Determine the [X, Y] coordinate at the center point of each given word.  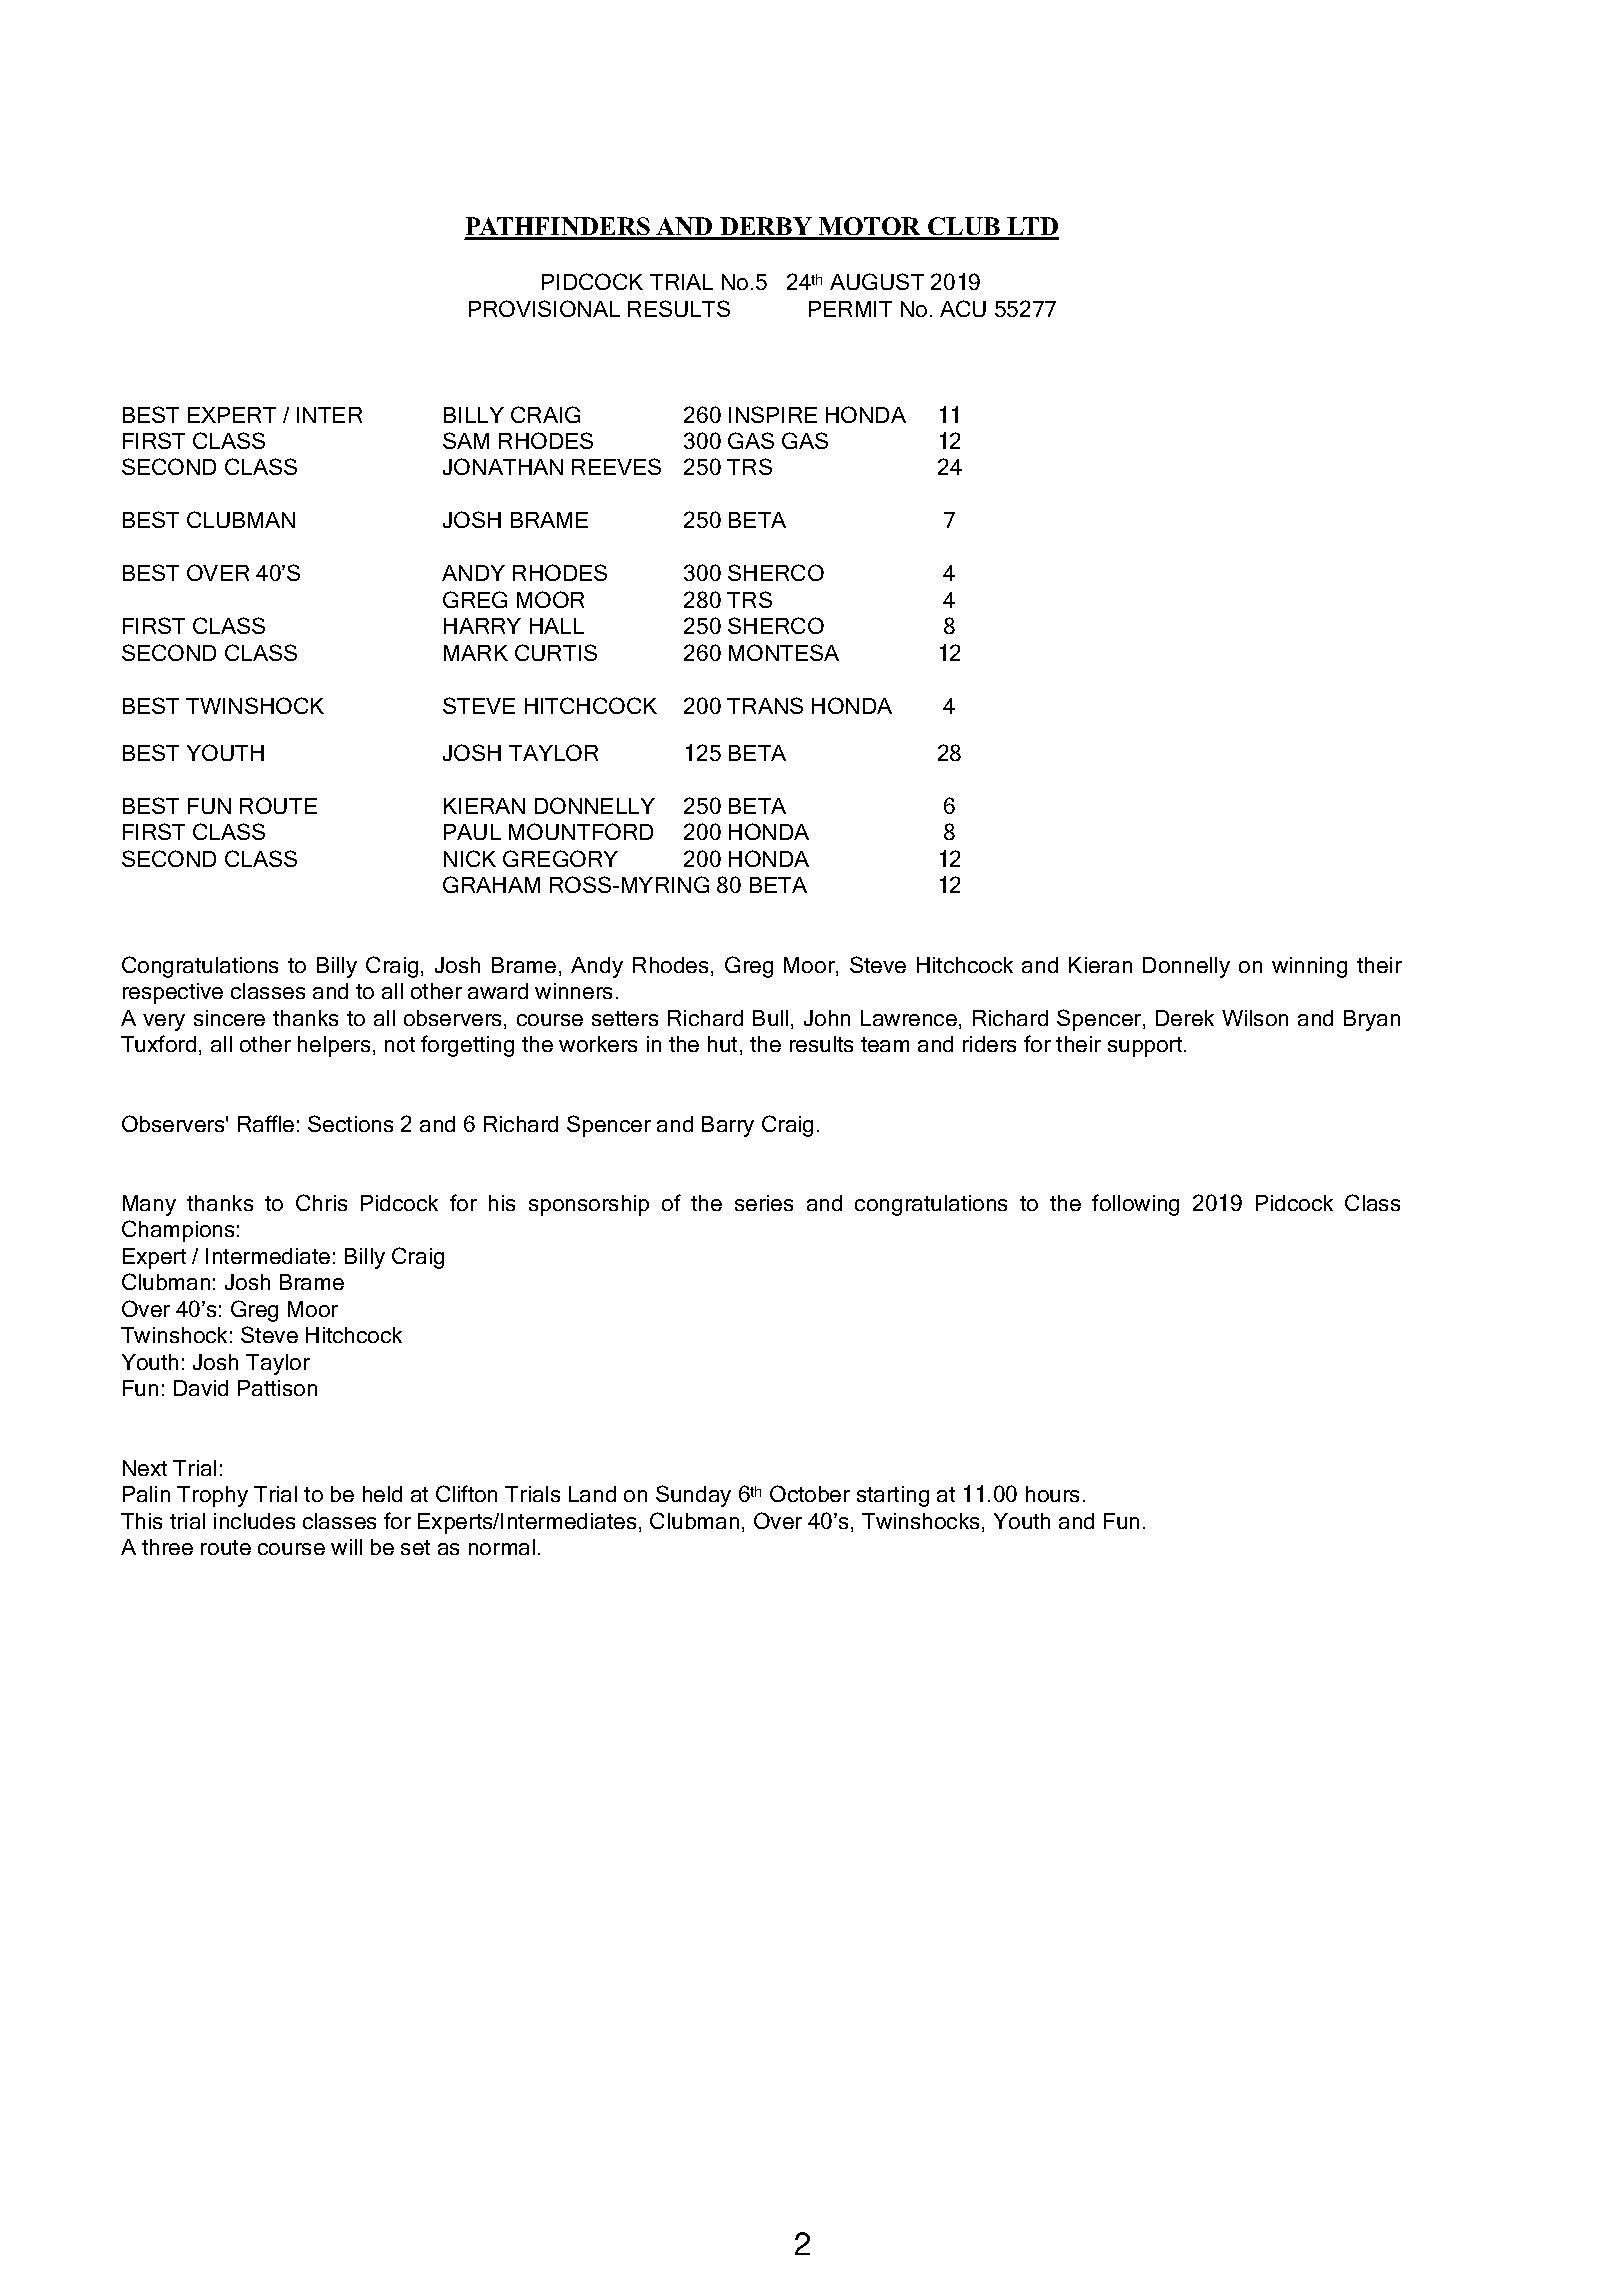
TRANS [765, 705]
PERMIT [850, 309]
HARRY [482, 626]
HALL [557, 626]
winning [1309, 967]
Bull [770, 1018]
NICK [470, 858]
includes [254, 1521]
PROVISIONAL [544, 308]
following [1135, 1205]
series [764, 1203]
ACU [963, 308]
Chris [321, 1202]
